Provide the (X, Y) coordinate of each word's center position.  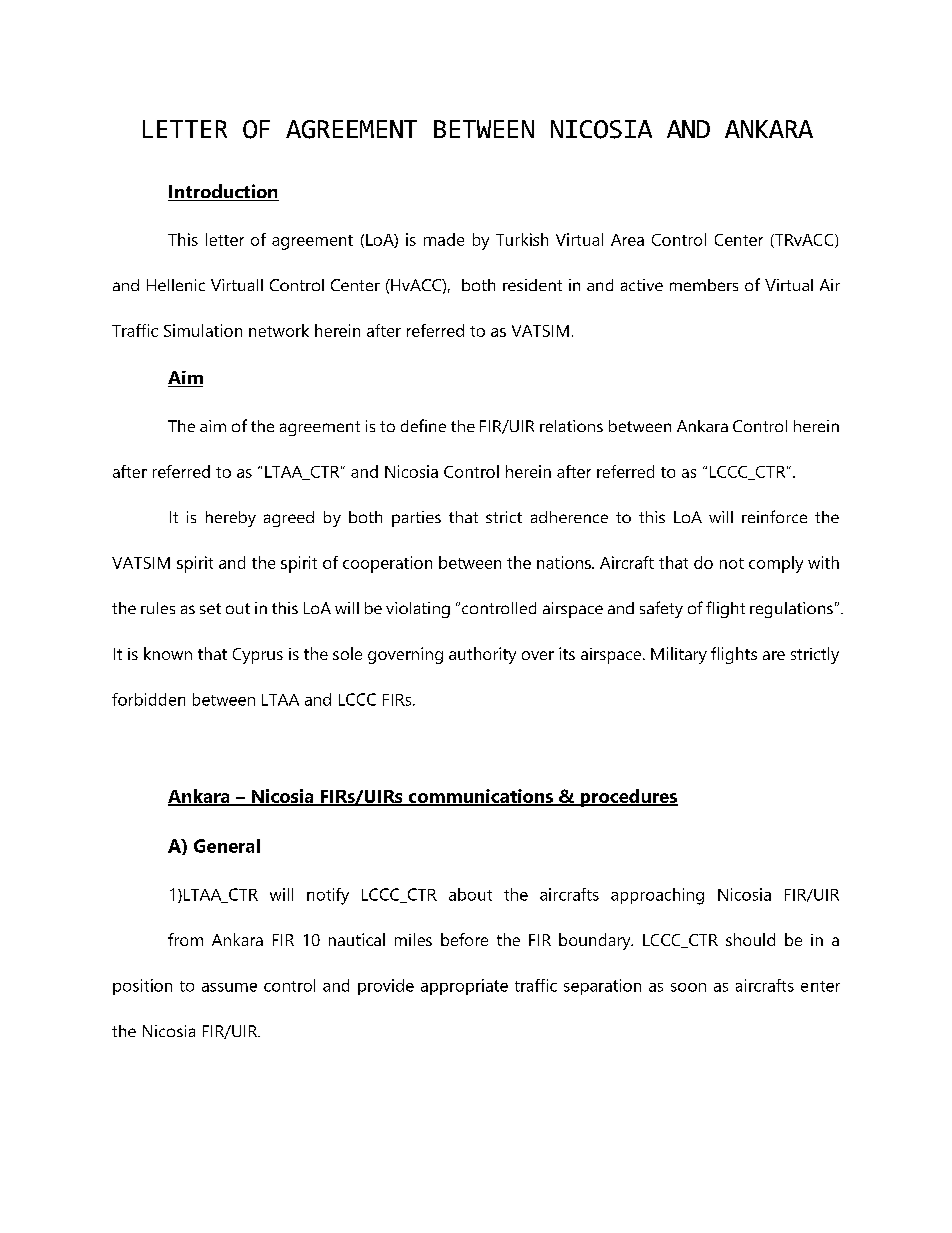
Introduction (223, 192)
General (227, 846)
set (210, 608)
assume (229, 987)
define (423, 425)
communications (480, 797)
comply (776, 564)
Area (627, 240)
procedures (628, 798)
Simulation (203, 330)
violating (418, 610)
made (444, 239)
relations (571, 426)
